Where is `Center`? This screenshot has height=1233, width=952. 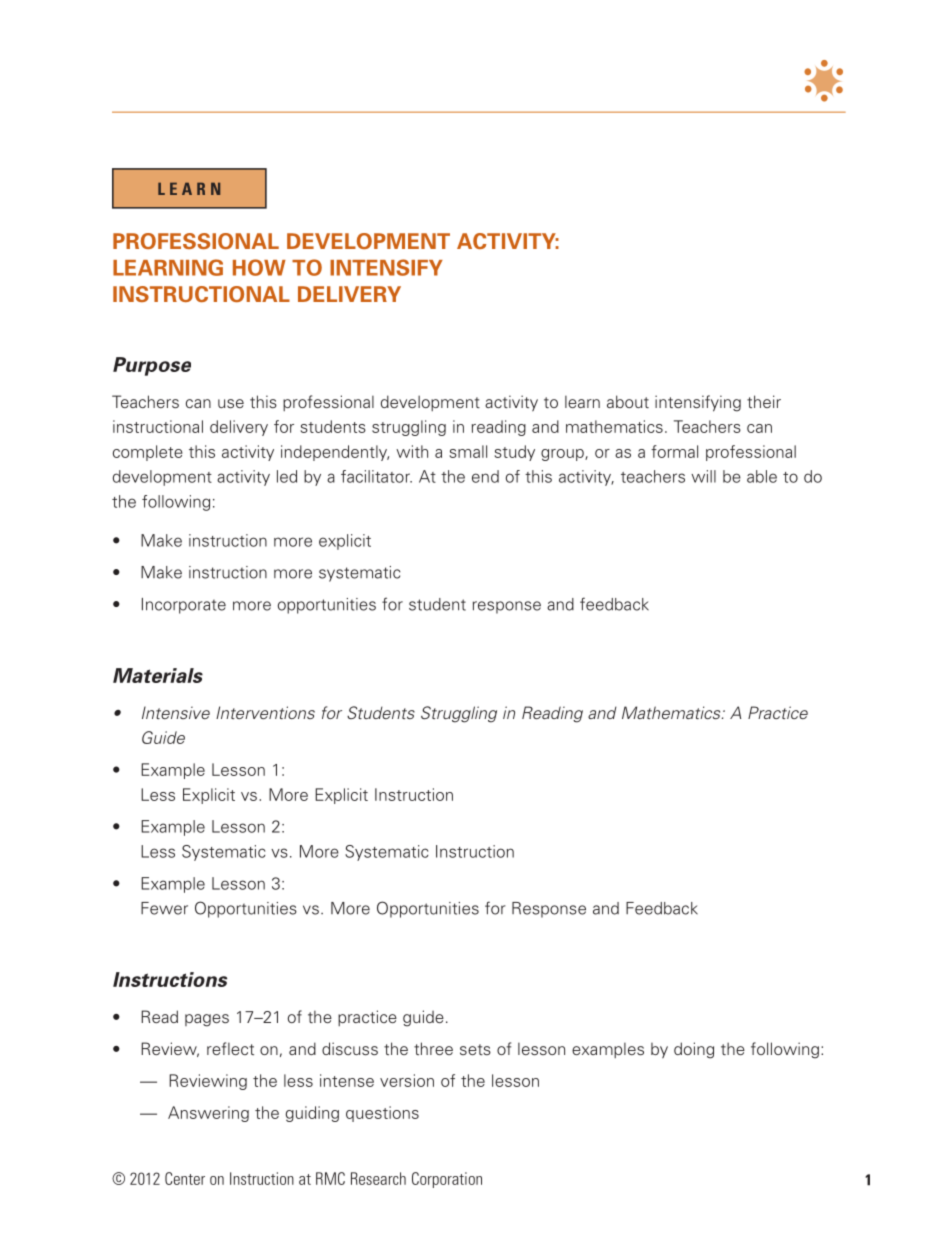 Center is located at coordinates (185, 1178).
